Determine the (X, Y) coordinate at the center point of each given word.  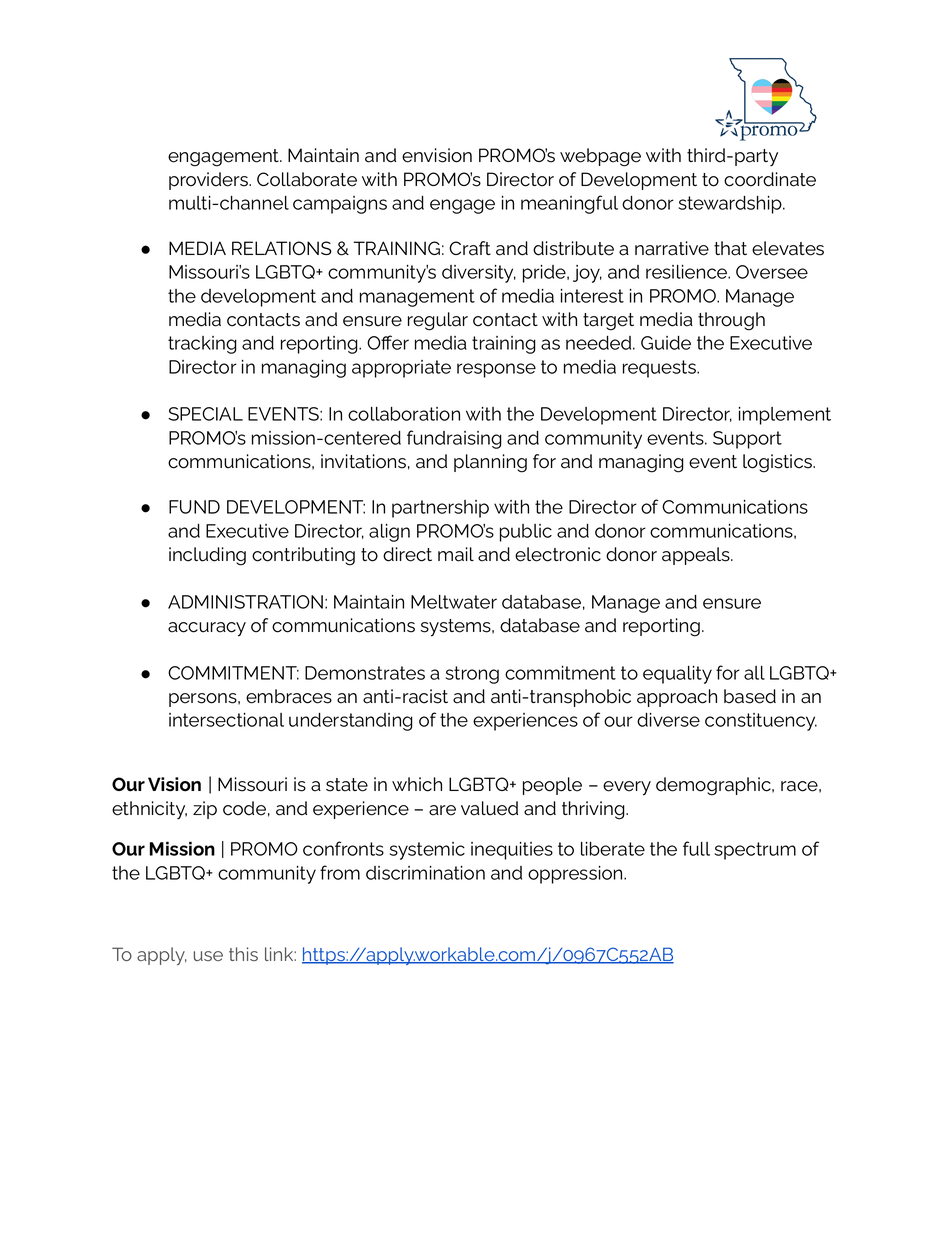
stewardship (731, 205)
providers (209, 181)
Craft (470, 248)
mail (456, 554)
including (207, 556)
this (243, 954)
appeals (697, 556)
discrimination (425, 873)
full (696, 848)
